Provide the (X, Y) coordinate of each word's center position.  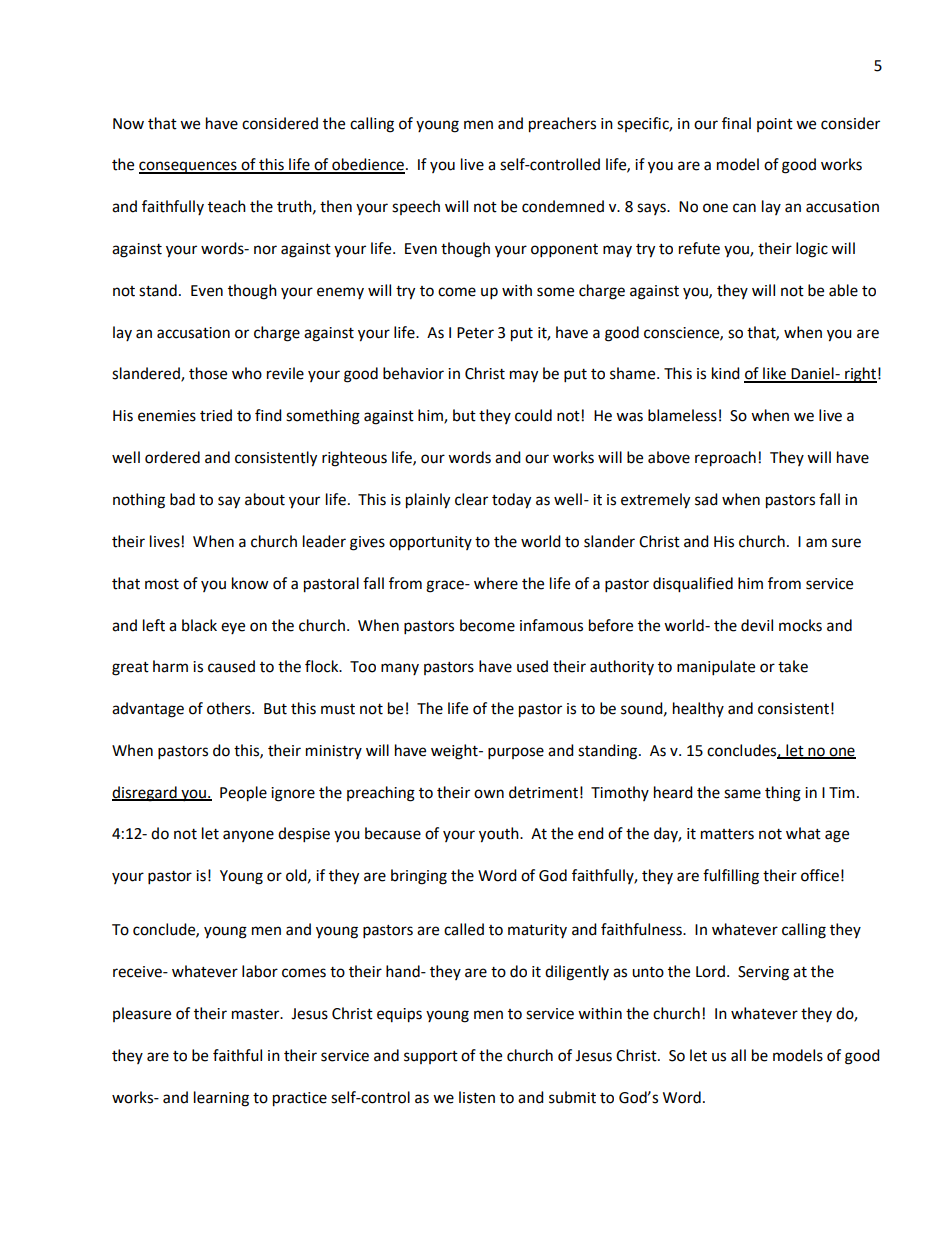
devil (757, 625)
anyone (248, 836)
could (533, 415)
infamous (551, 625)
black (199, 625)
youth (500, 835)
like (774, 374)
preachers (562, 125)
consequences (189, 167)
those (208, 373)
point (775, 125)
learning (221, 1099)
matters (727, 834)
